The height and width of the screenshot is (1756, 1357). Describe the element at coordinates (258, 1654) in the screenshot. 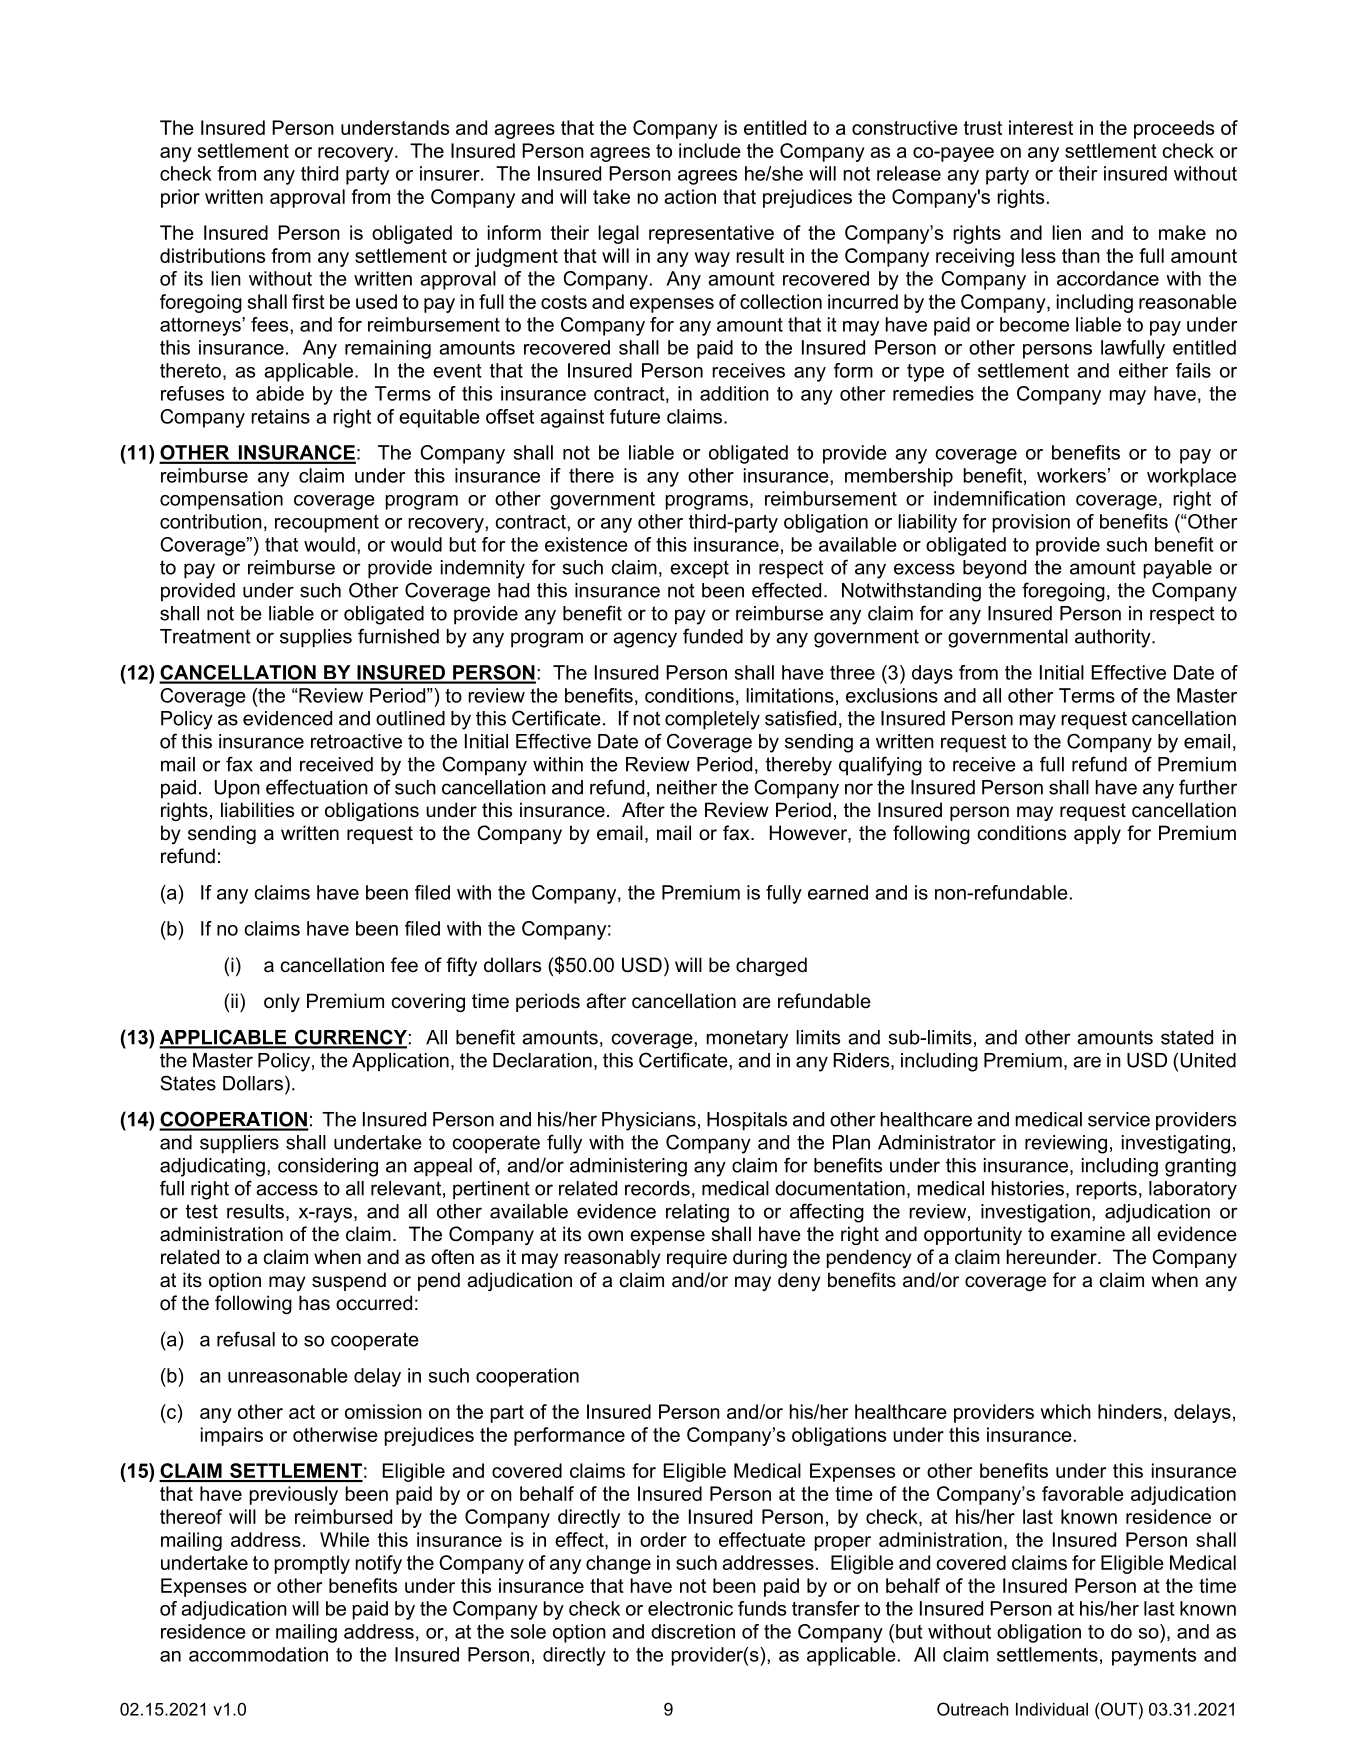

I see `accommodation` at that location.
